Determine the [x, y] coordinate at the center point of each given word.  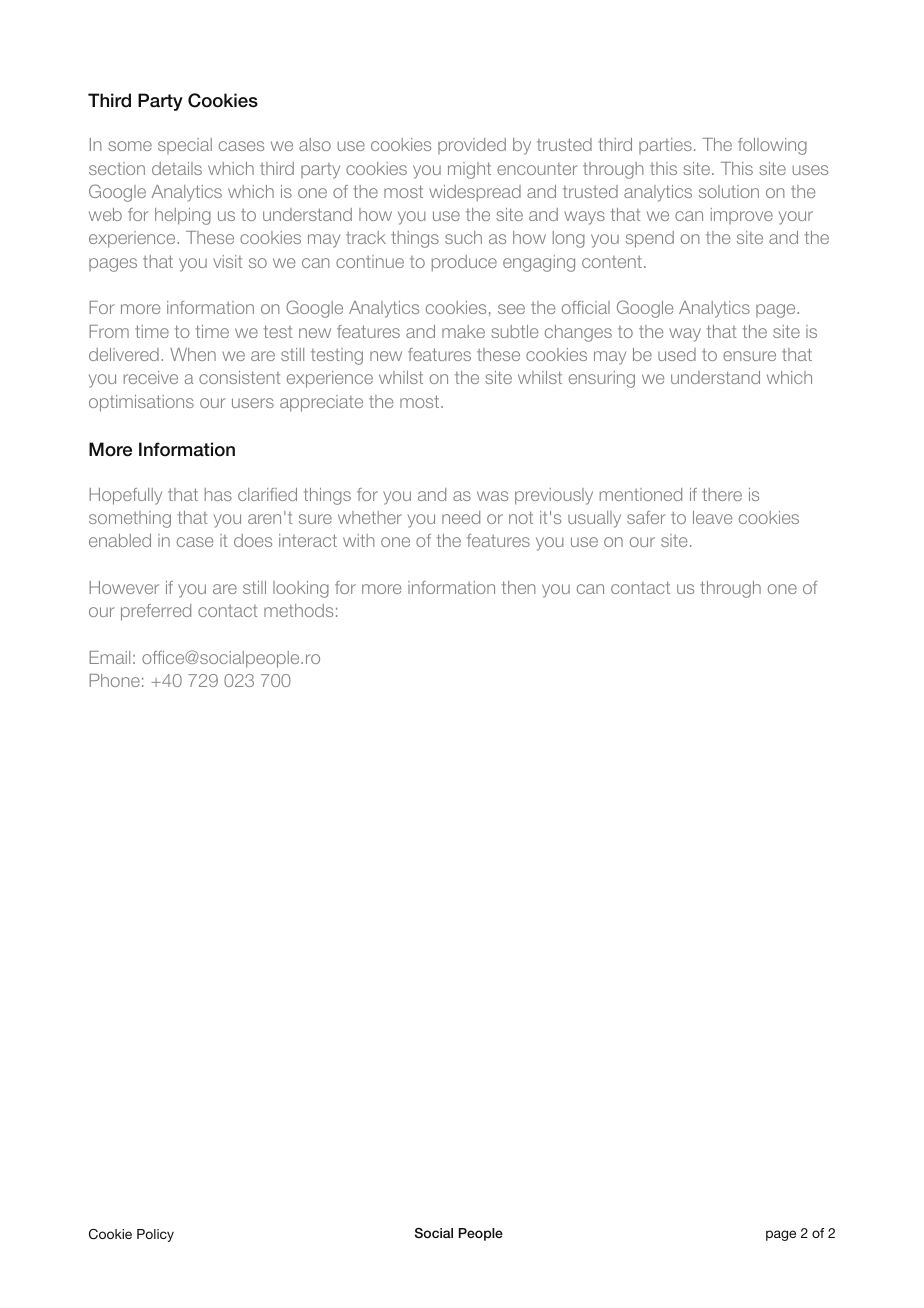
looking [301, 589]
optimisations [141, 403]
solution [729, 191]
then [518, 587]
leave [712, 517]
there [722, 494]
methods [298, 610]
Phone [115, 680]
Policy [155, 1235]
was [492, 496]
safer [646, 517]
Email [110, 657]
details [177, 168]
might [469, 170]
